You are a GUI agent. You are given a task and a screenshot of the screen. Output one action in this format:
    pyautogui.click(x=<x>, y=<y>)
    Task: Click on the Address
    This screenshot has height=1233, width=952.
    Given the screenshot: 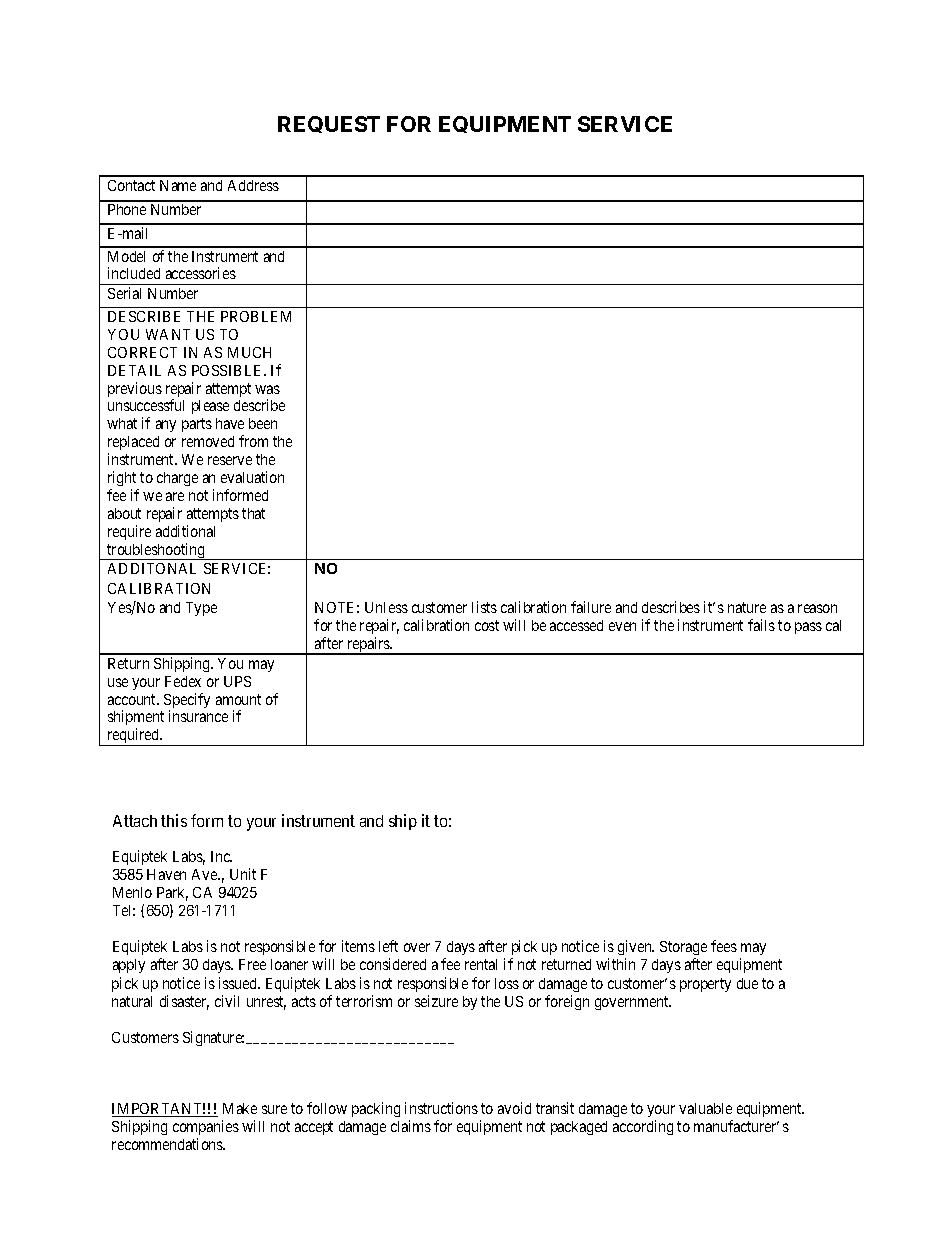 What is the action you would take?
    pyautogui.click(x=253, y=185)
